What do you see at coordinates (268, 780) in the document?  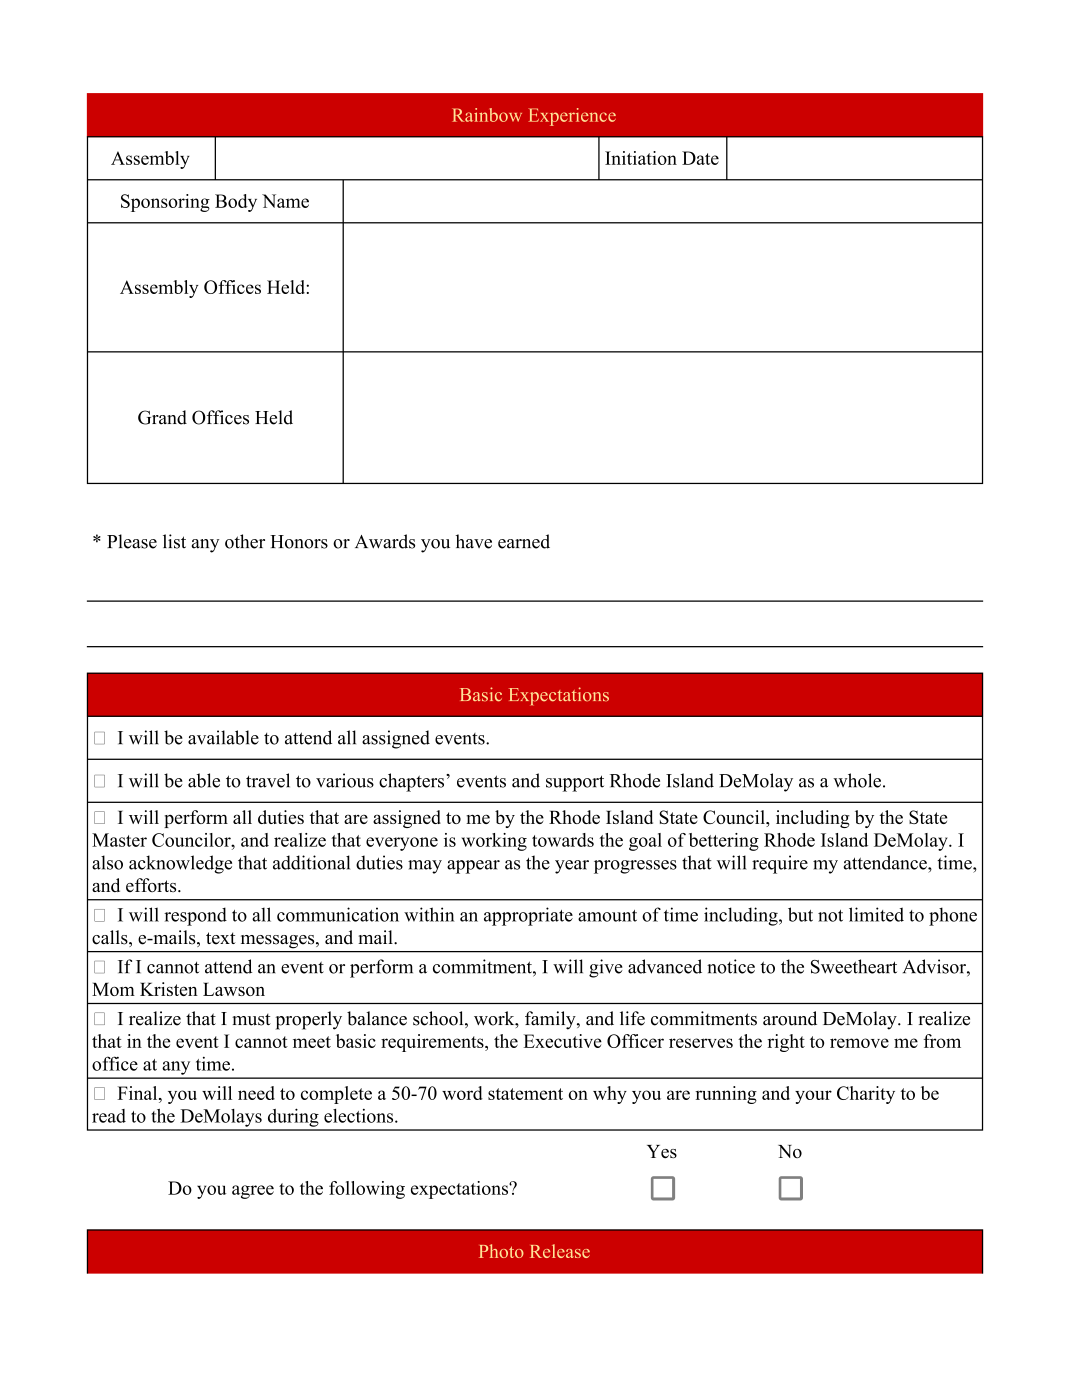 I see `travel` at bounding box center [268, 780].
